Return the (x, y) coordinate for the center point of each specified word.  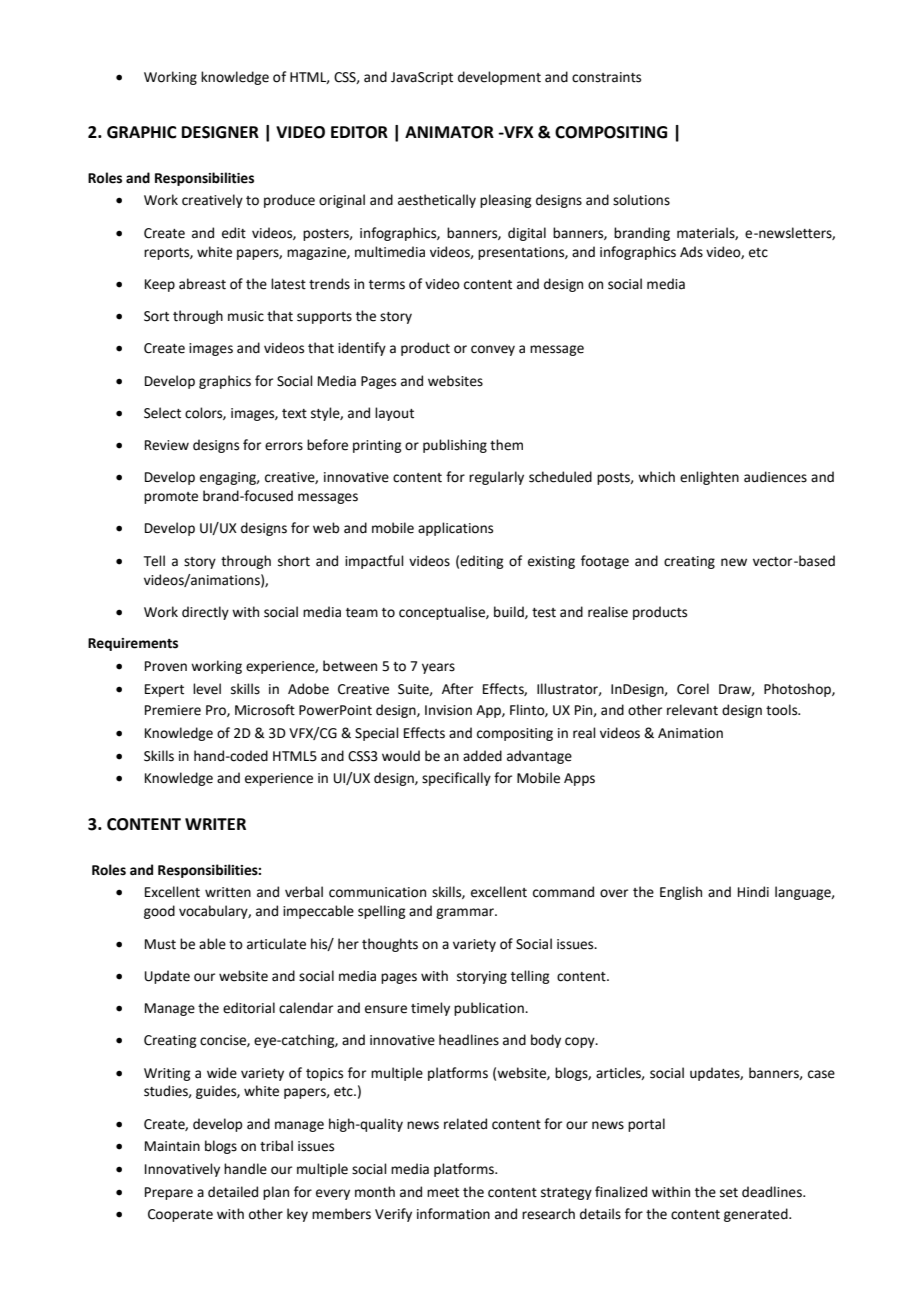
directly (205, 613)
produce (289, 201)
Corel (693, 689)
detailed (233, 1192)
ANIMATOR (449, 132)
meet (443, 1193)
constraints (606, 77)
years (438, 668)
